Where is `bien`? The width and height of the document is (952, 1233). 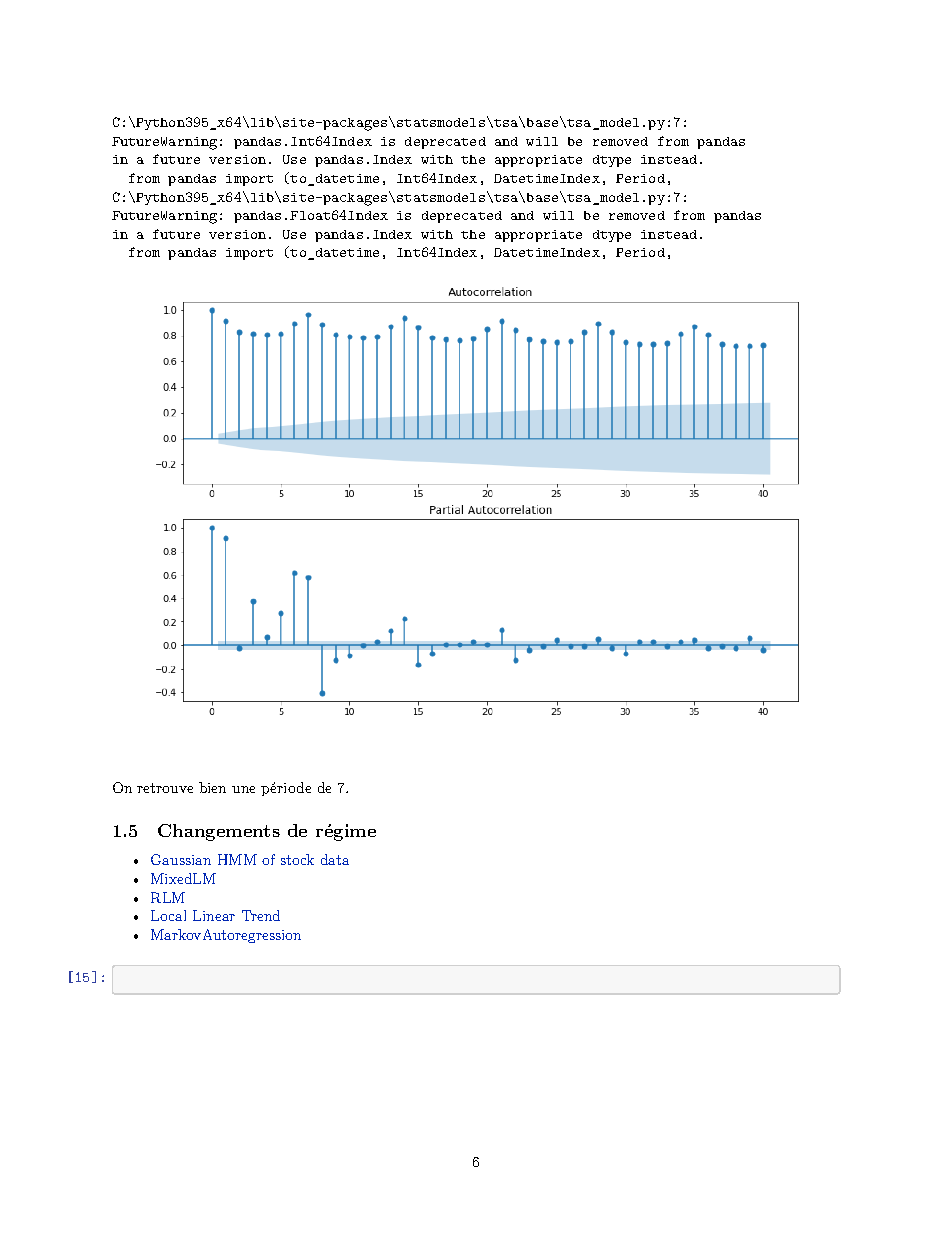
bien is located at coordinates (212, 787).
